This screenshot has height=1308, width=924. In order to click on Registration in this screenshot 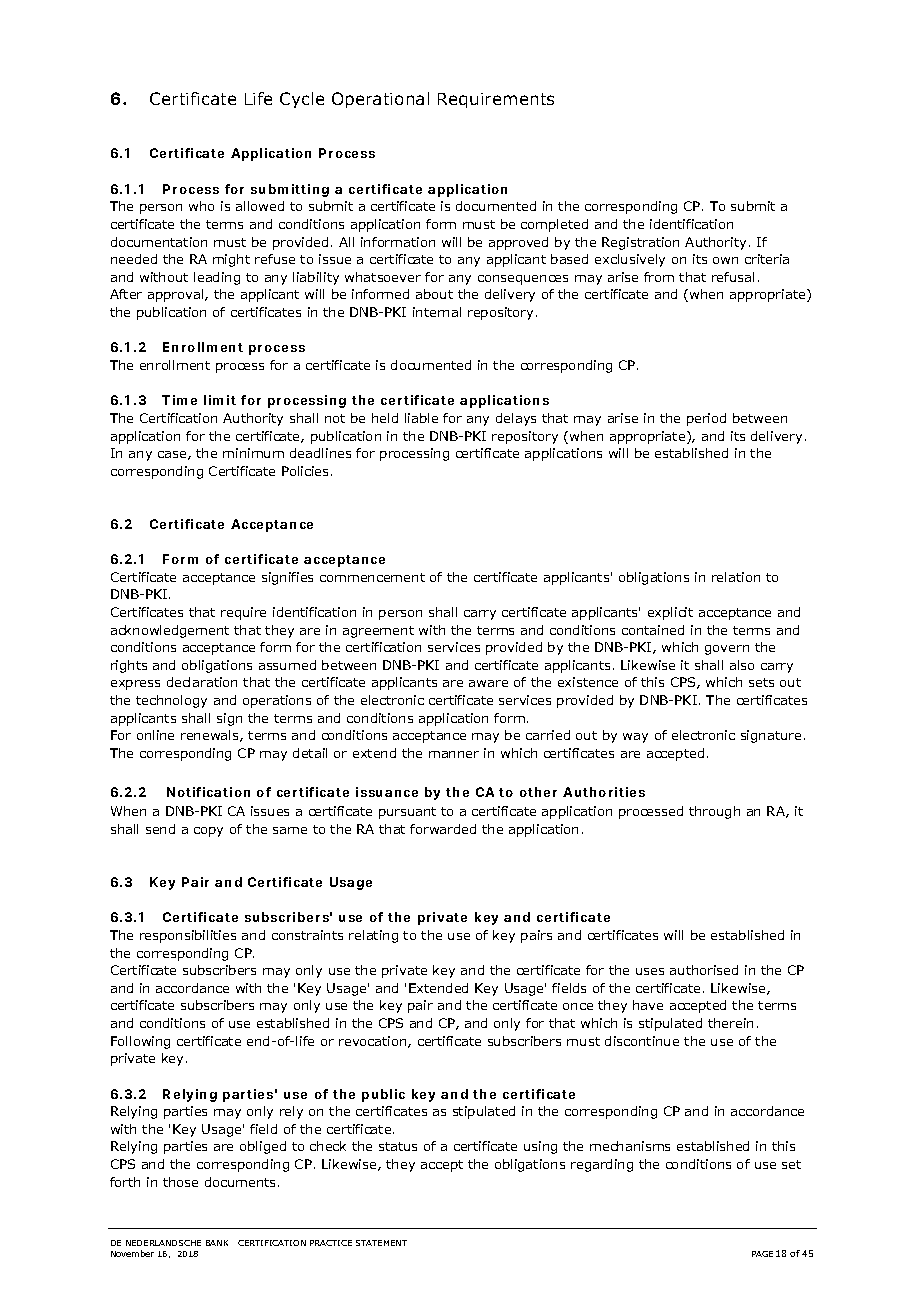, I will do `click(640, 243)`.
